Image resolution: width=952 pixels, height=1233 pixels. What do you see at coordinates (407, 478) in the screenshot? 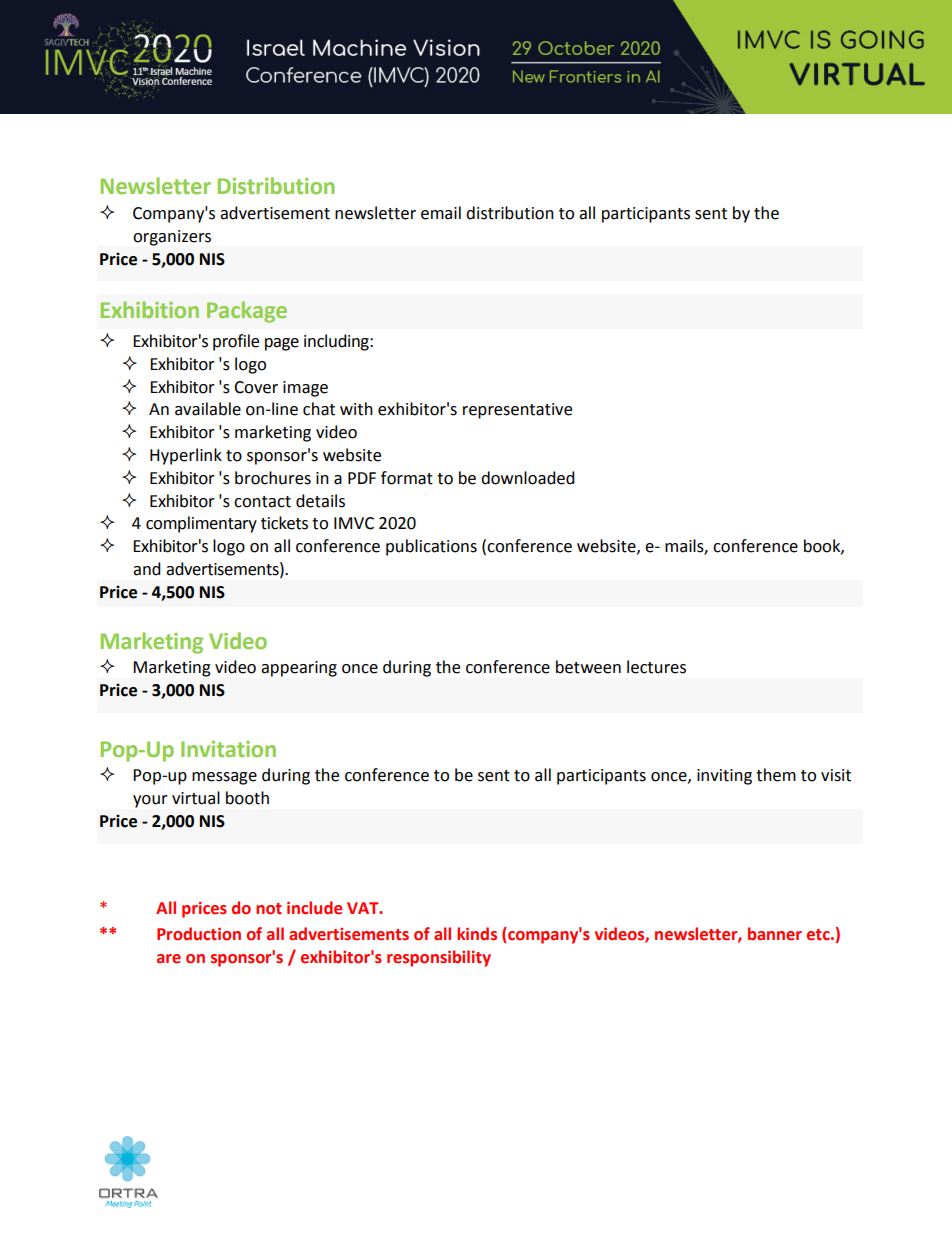
I see `format` at bounding box center [407, 478].
